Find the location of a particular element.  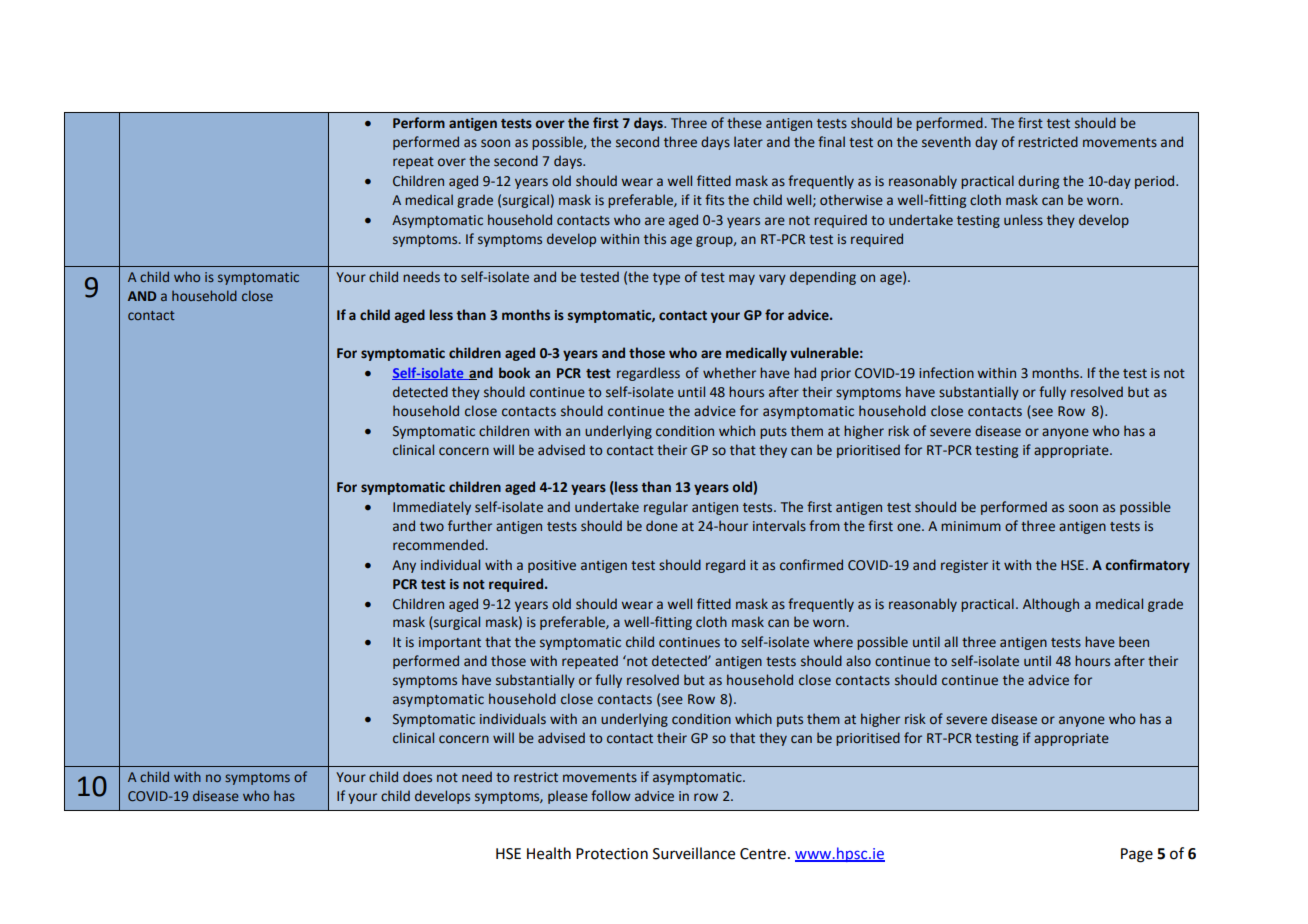

further is located at coordinates (470, 526).
